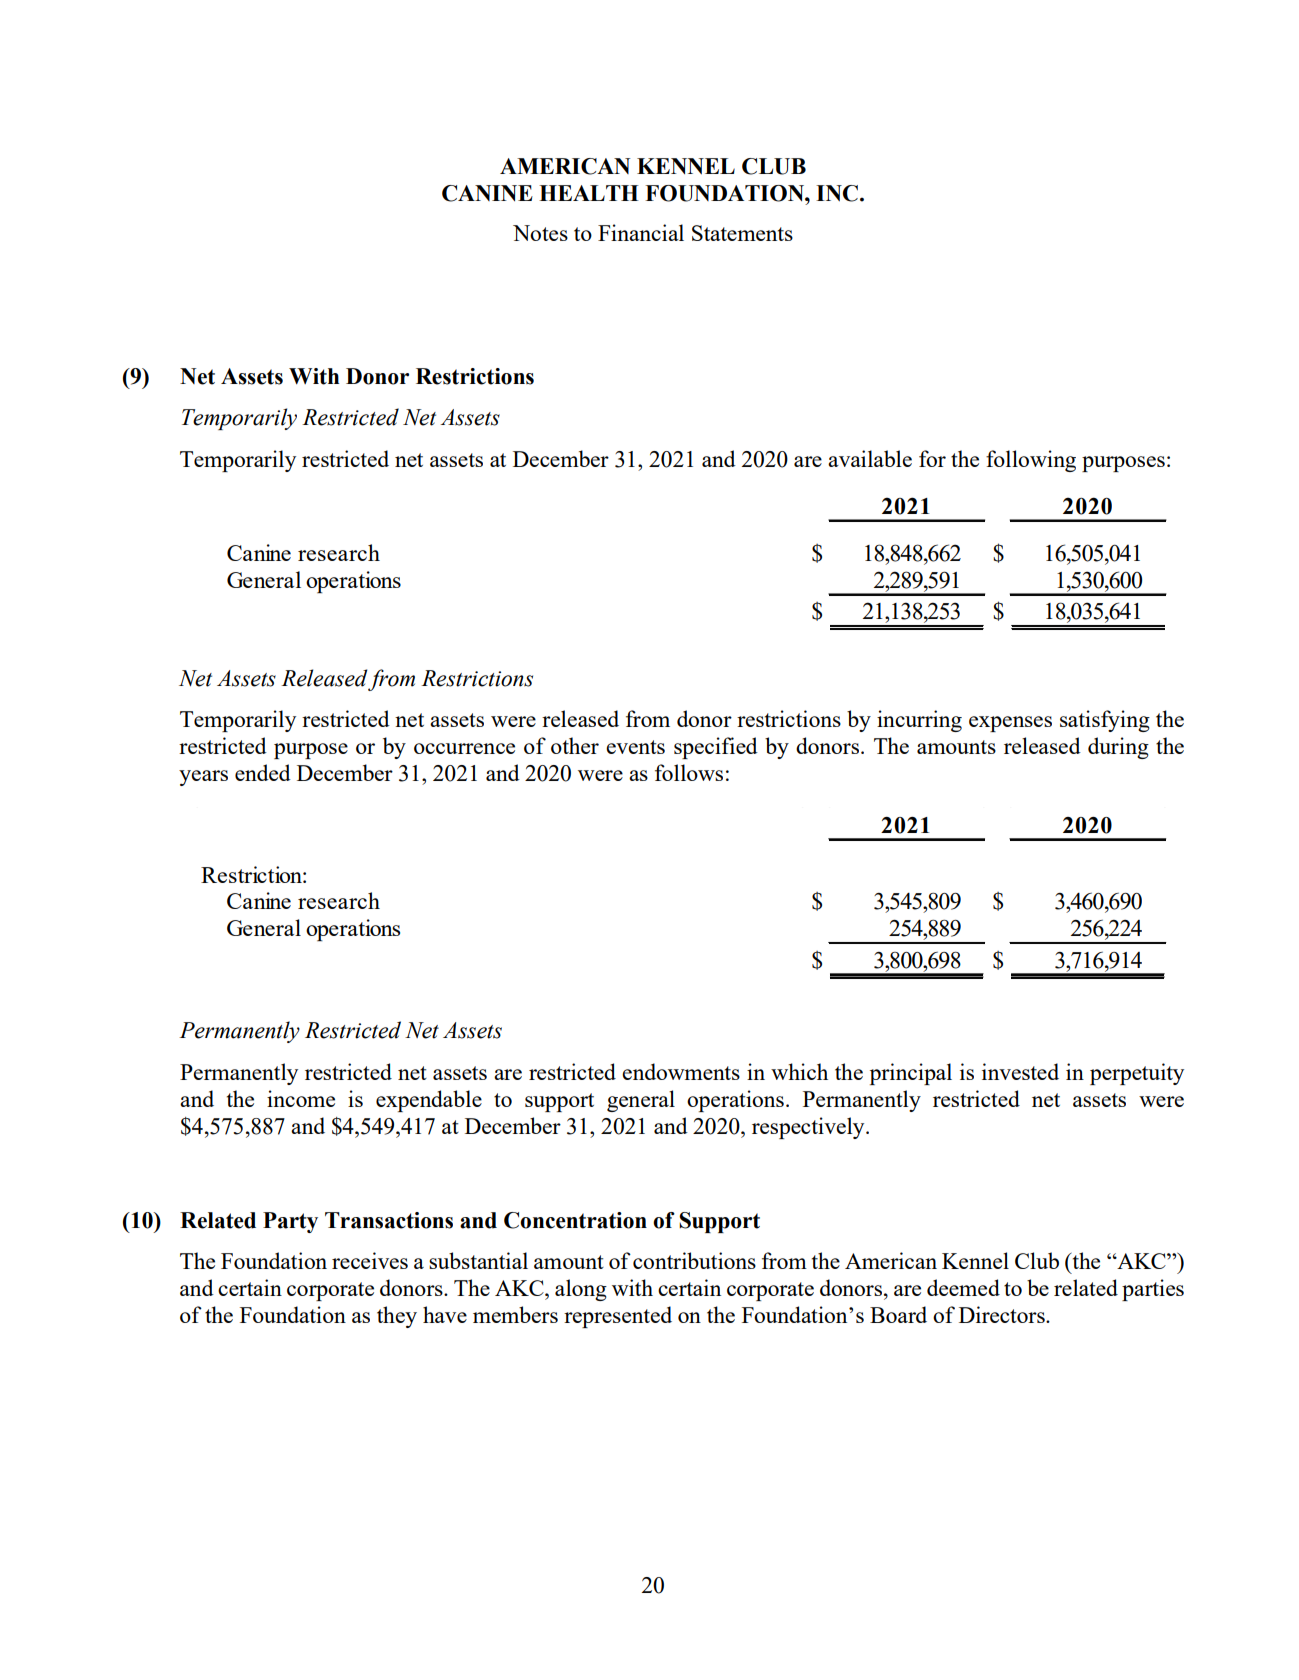 The image size is (1299, 1680). Describe the element at coordinates (641, 232) in the screenshot. I see `Financial` at that location.
